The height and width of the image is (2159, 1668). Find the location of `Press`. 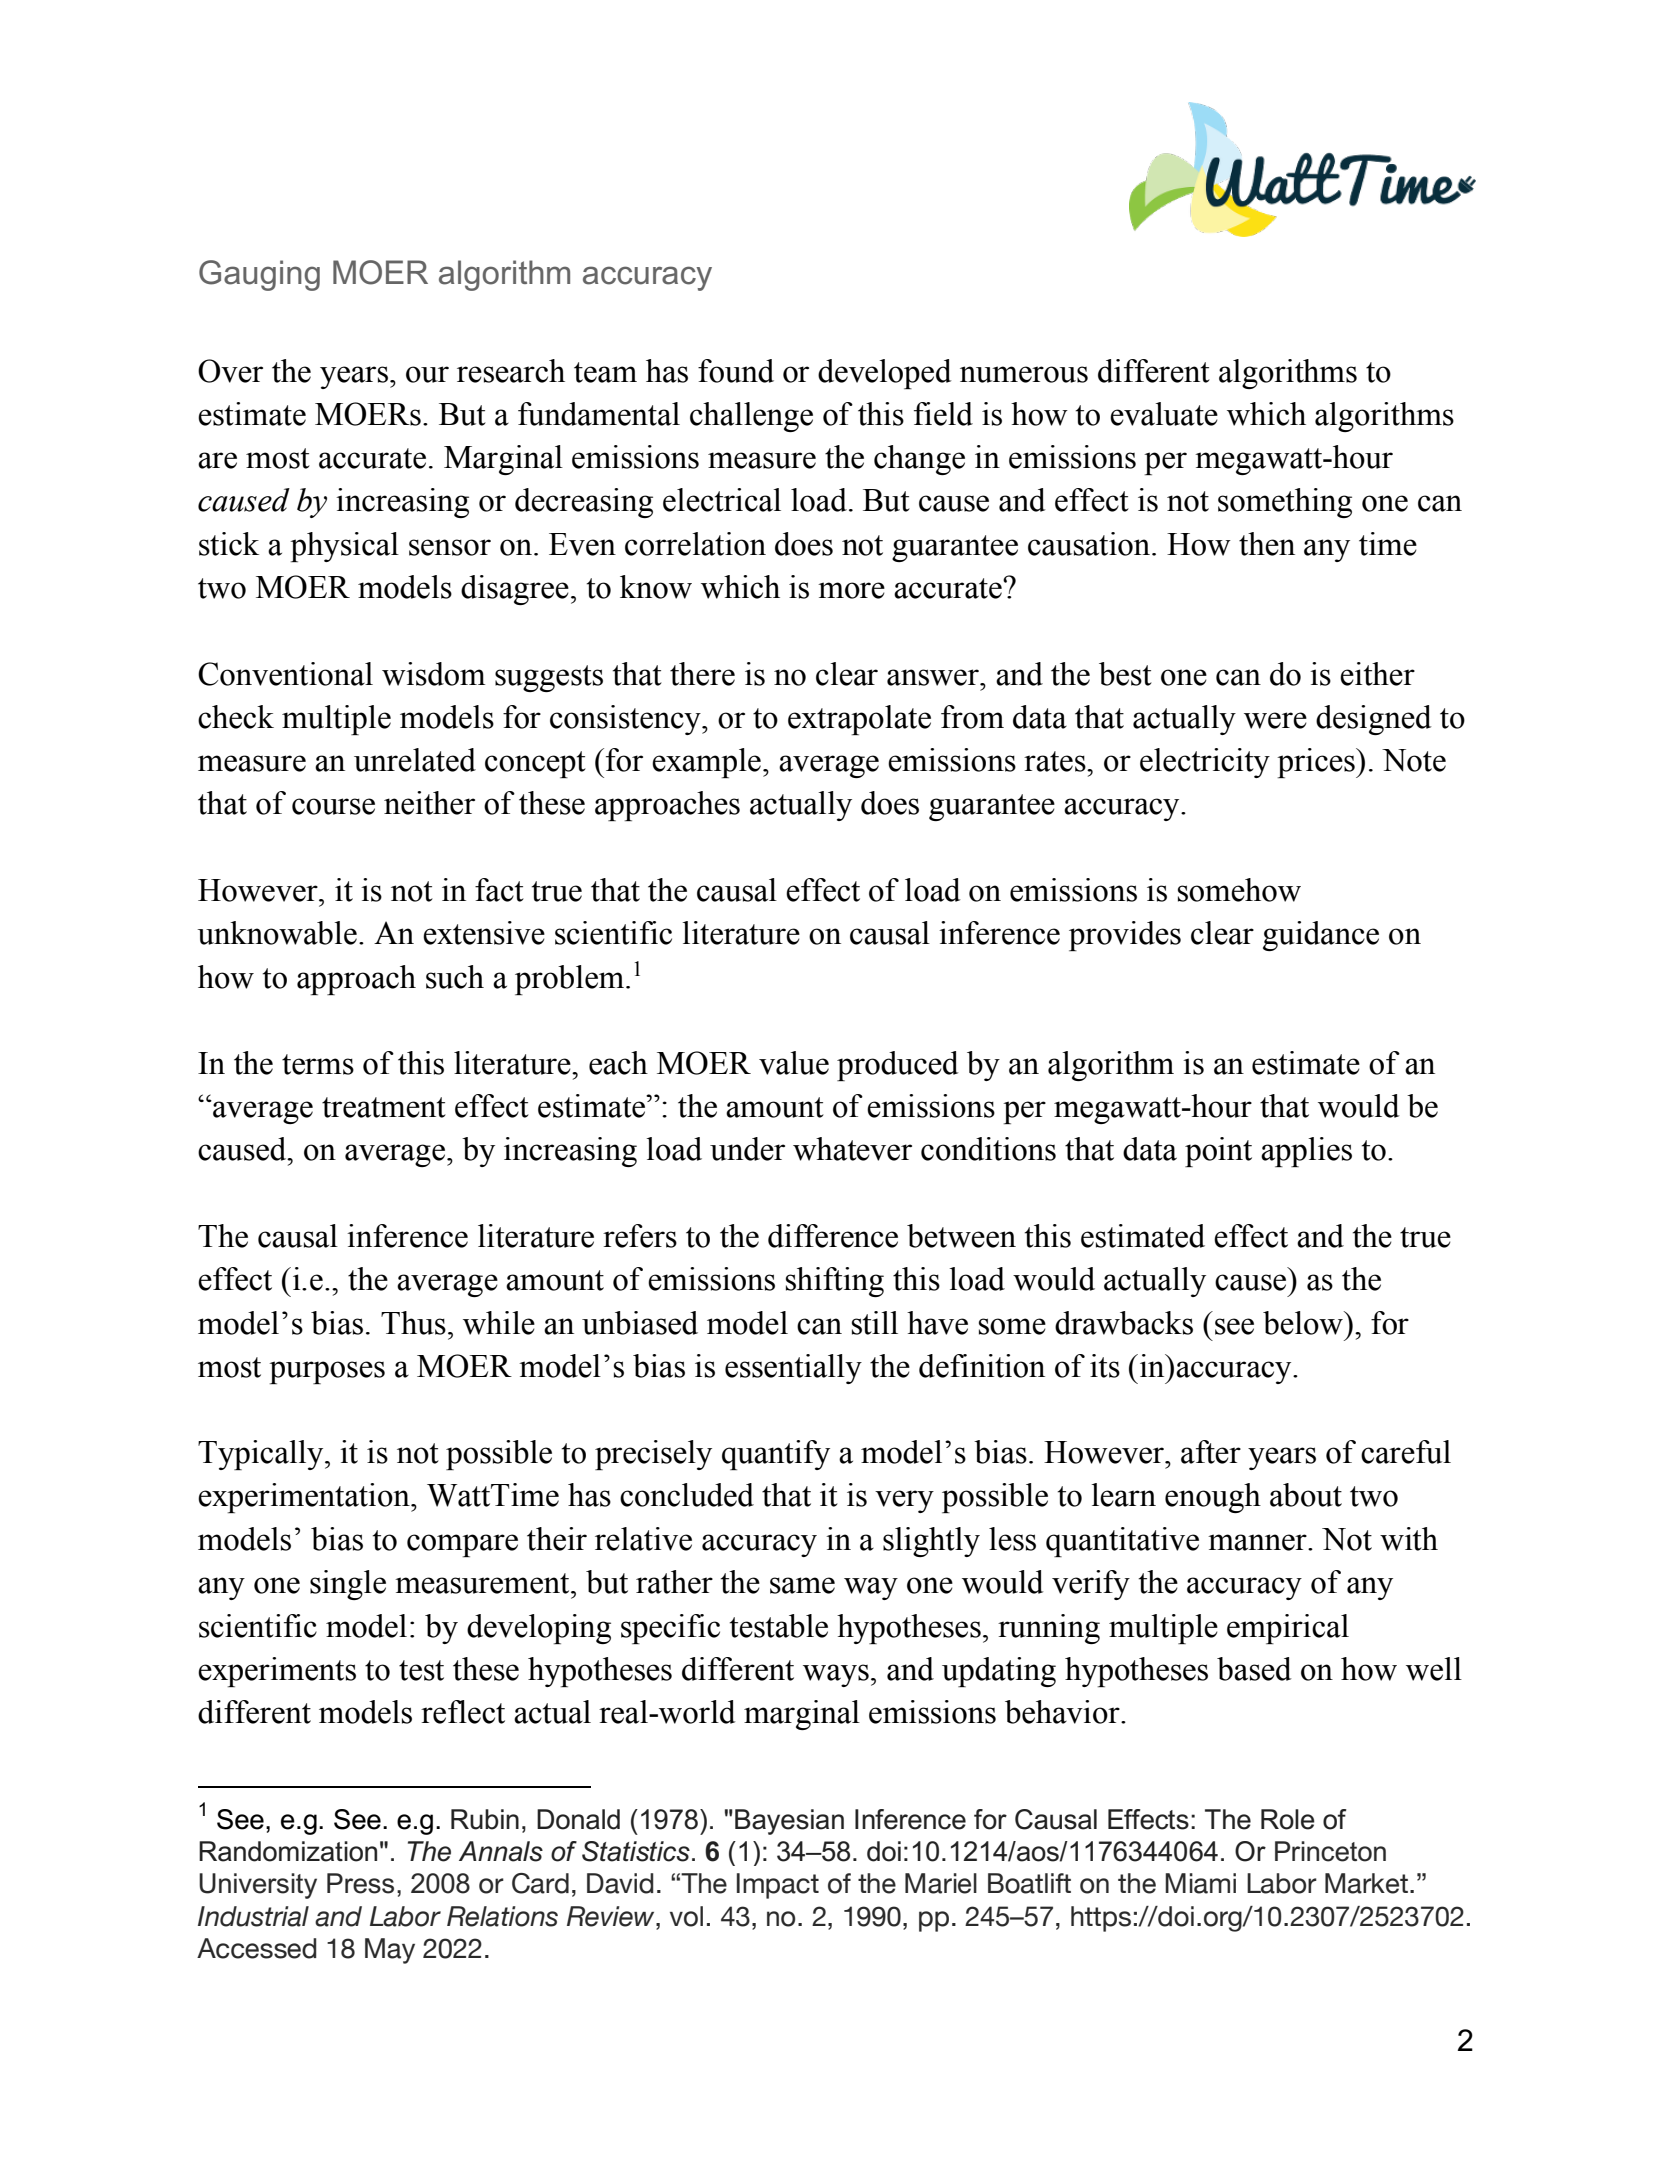

Press is located at coordinates (360, 1883).
